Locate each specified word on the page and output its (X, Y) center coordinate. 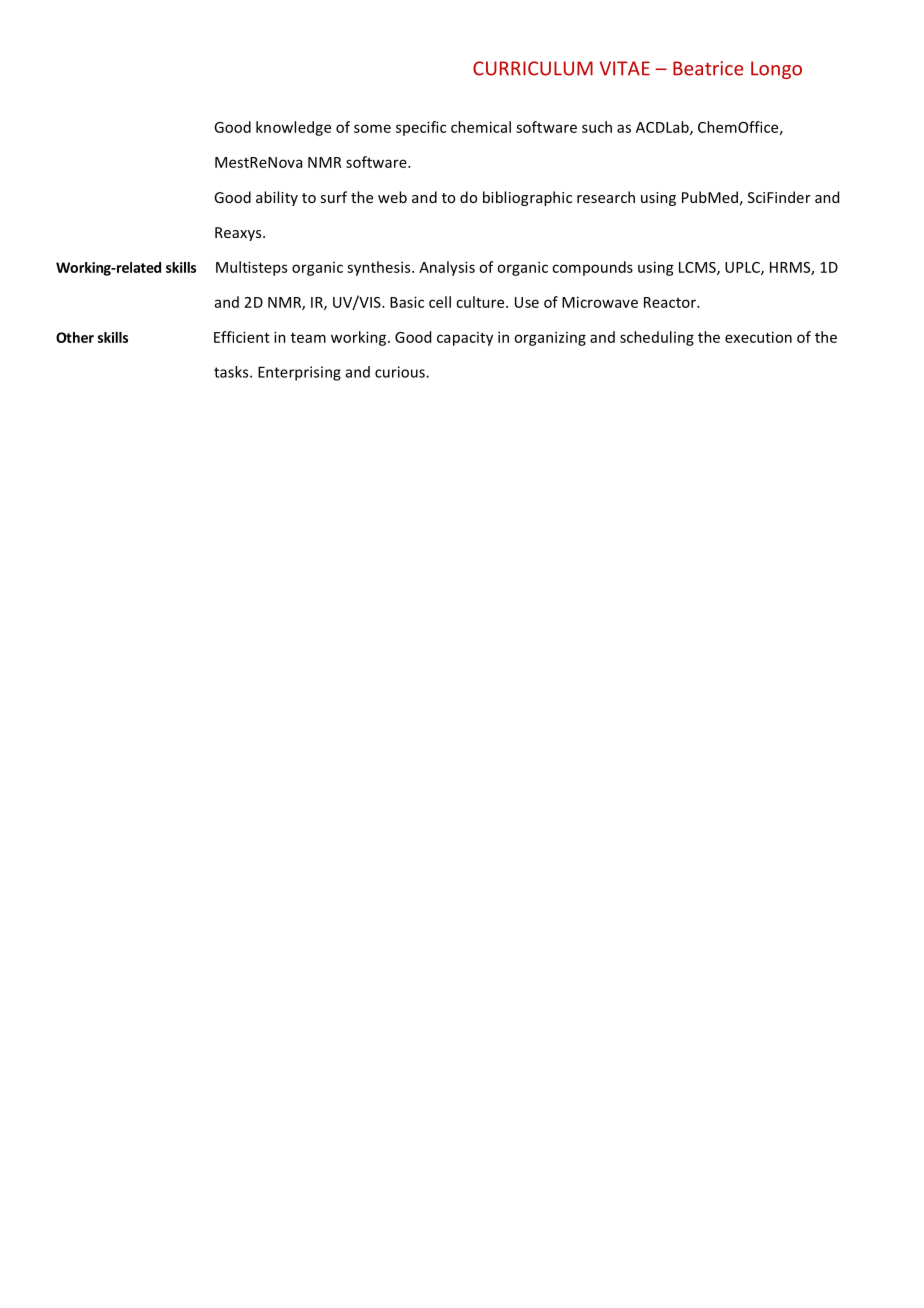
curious (401, 372)
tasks (232, 372)
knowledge (293, 128)
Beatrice (708, 68)
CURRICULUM (533, 68)
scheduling (657, 338)
